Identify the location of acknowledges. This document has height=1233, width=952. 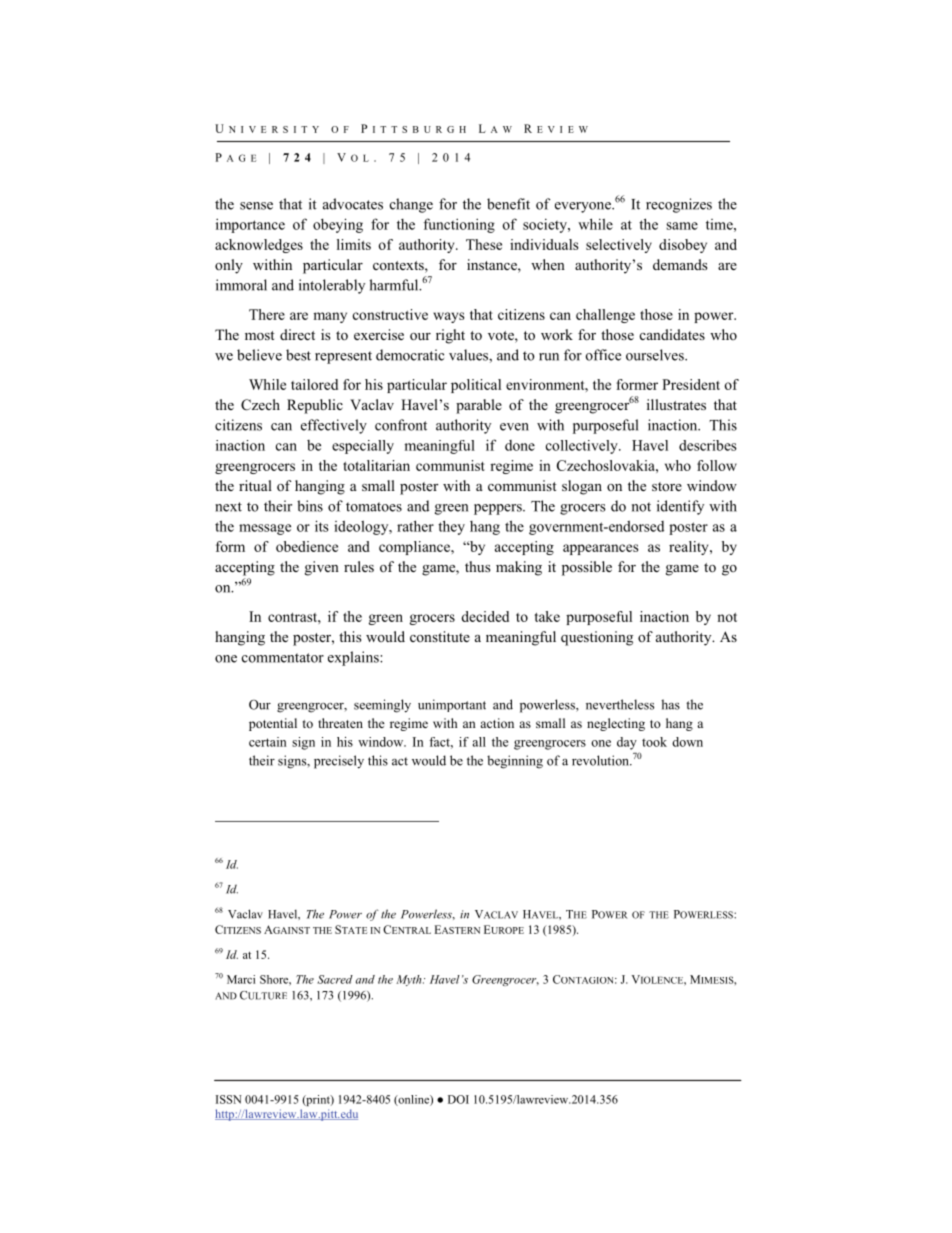
(259, 246).
